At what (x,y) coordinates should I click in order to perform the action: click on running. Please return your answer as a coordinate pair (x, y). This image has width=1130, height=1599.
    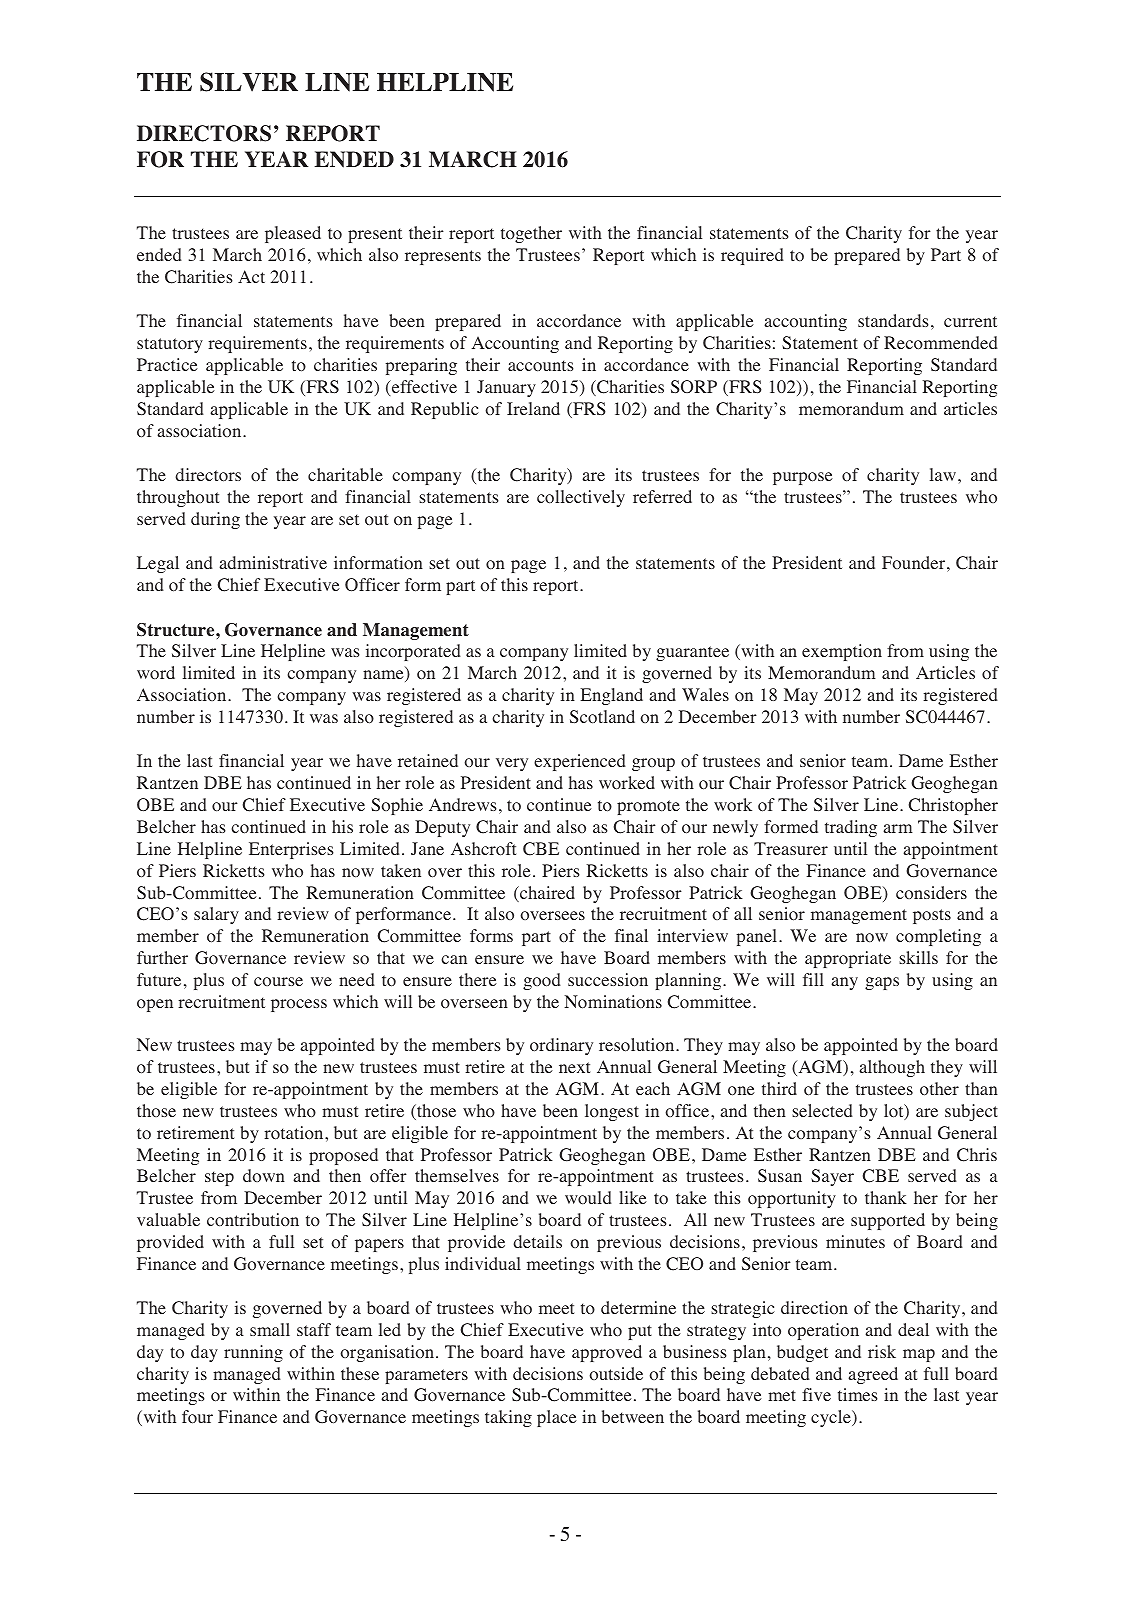
    Looking at the image, I should click on (253, 1353).
